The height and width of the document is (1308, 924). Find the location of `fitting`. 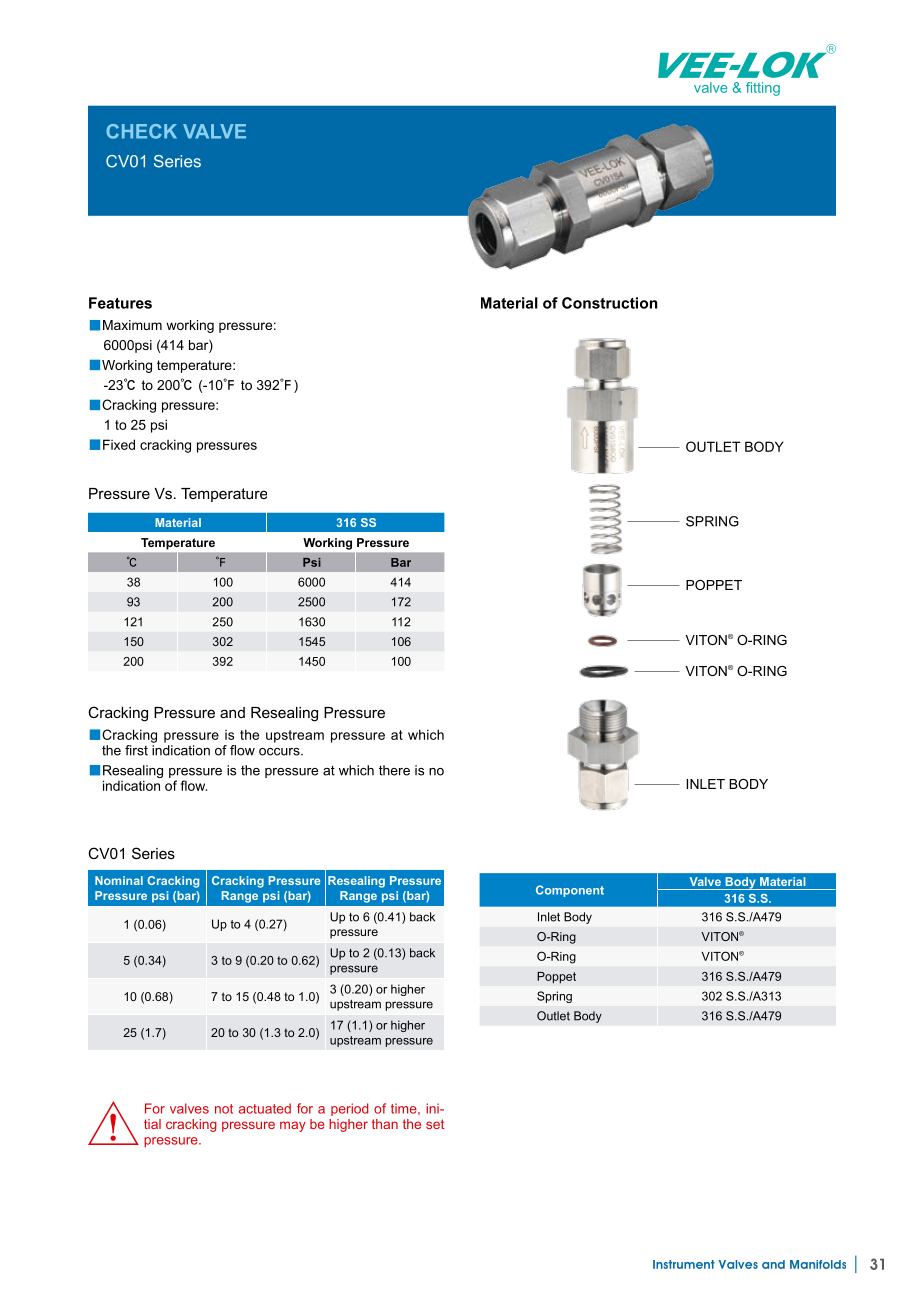

fitting is located at coordinates (763, 89).
